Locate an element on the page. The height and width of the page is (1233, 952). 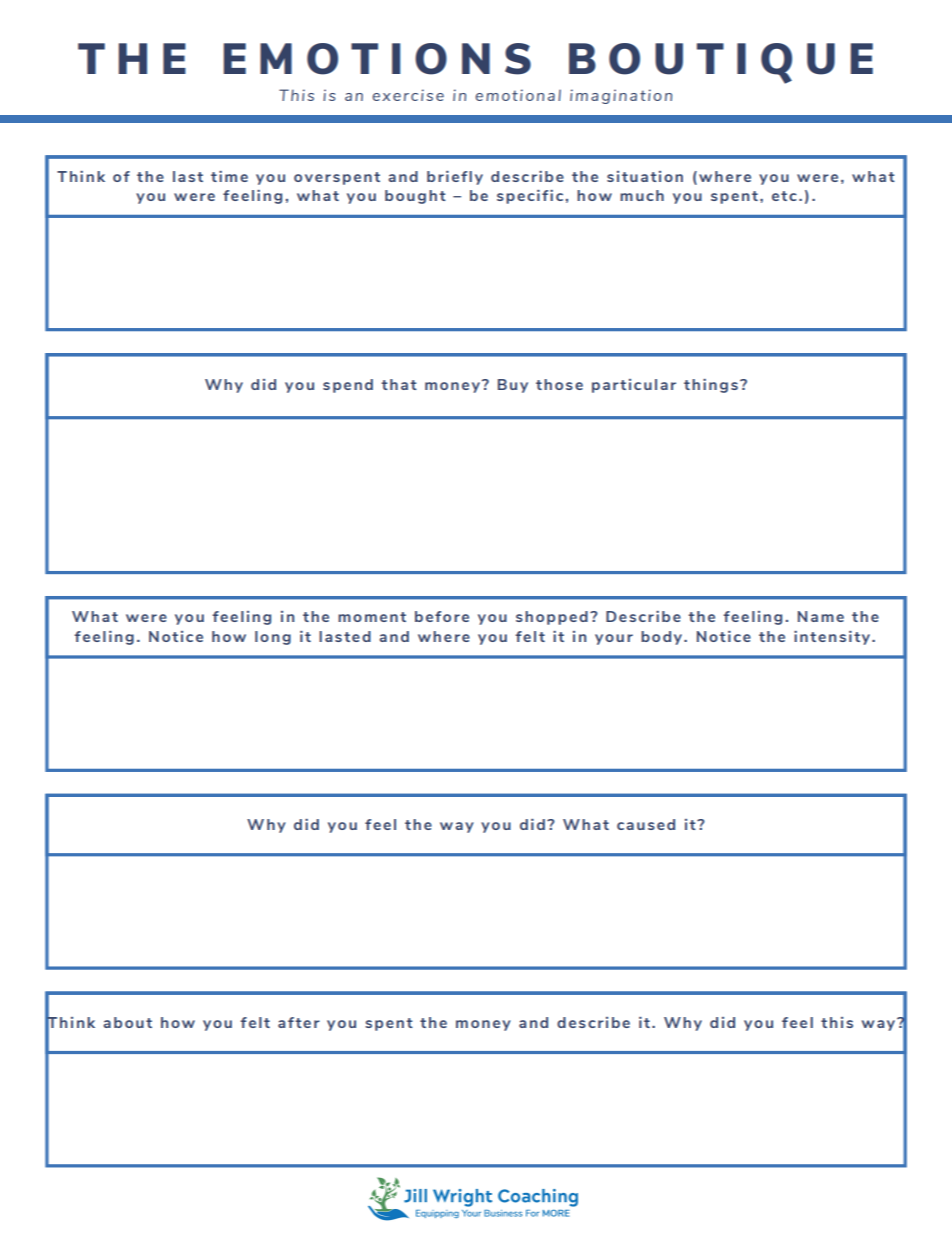
etc is located at coordinates (784, 196).
